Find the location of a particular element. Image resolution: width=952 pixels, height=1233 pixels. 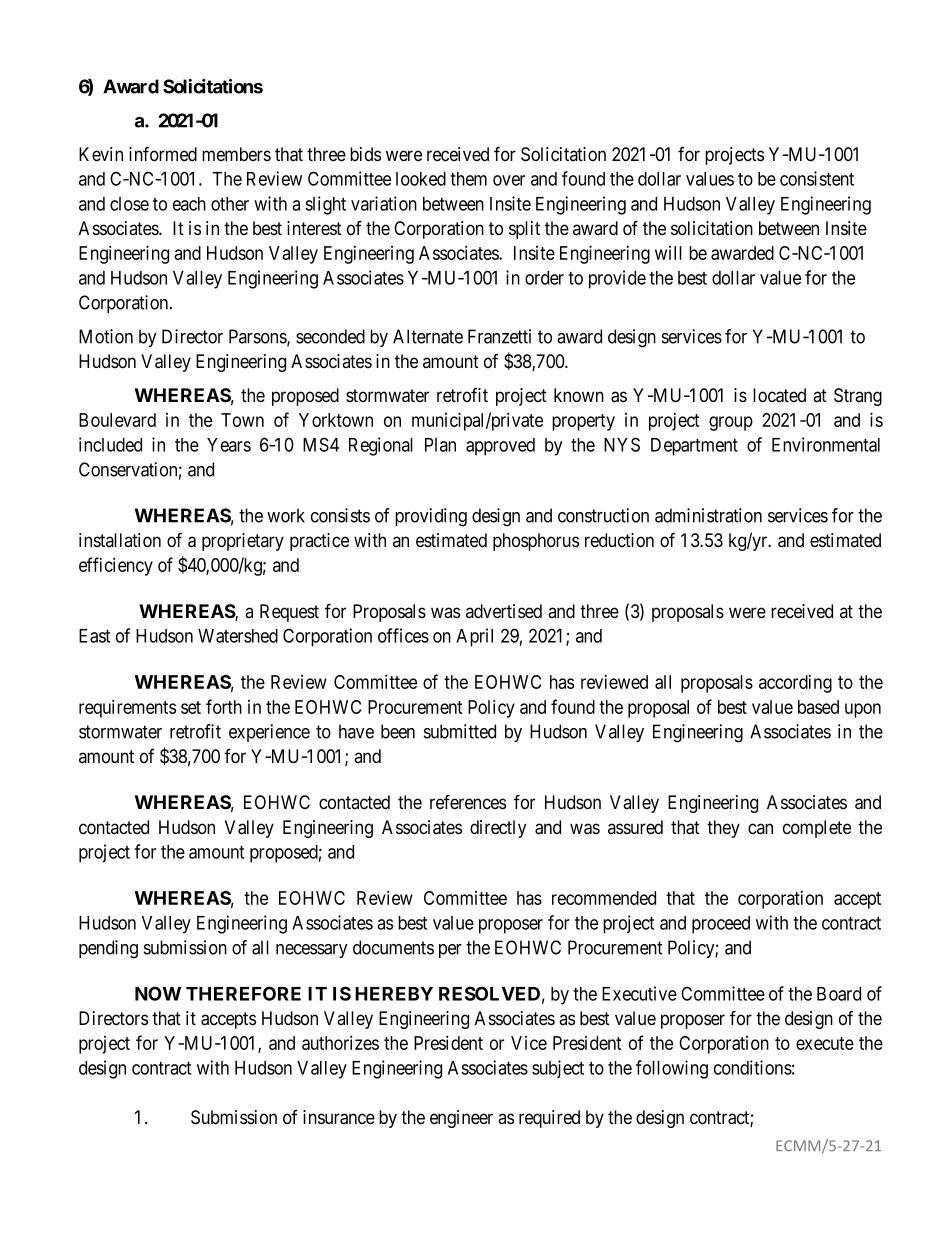

them is located at coordinates (468, 179).
